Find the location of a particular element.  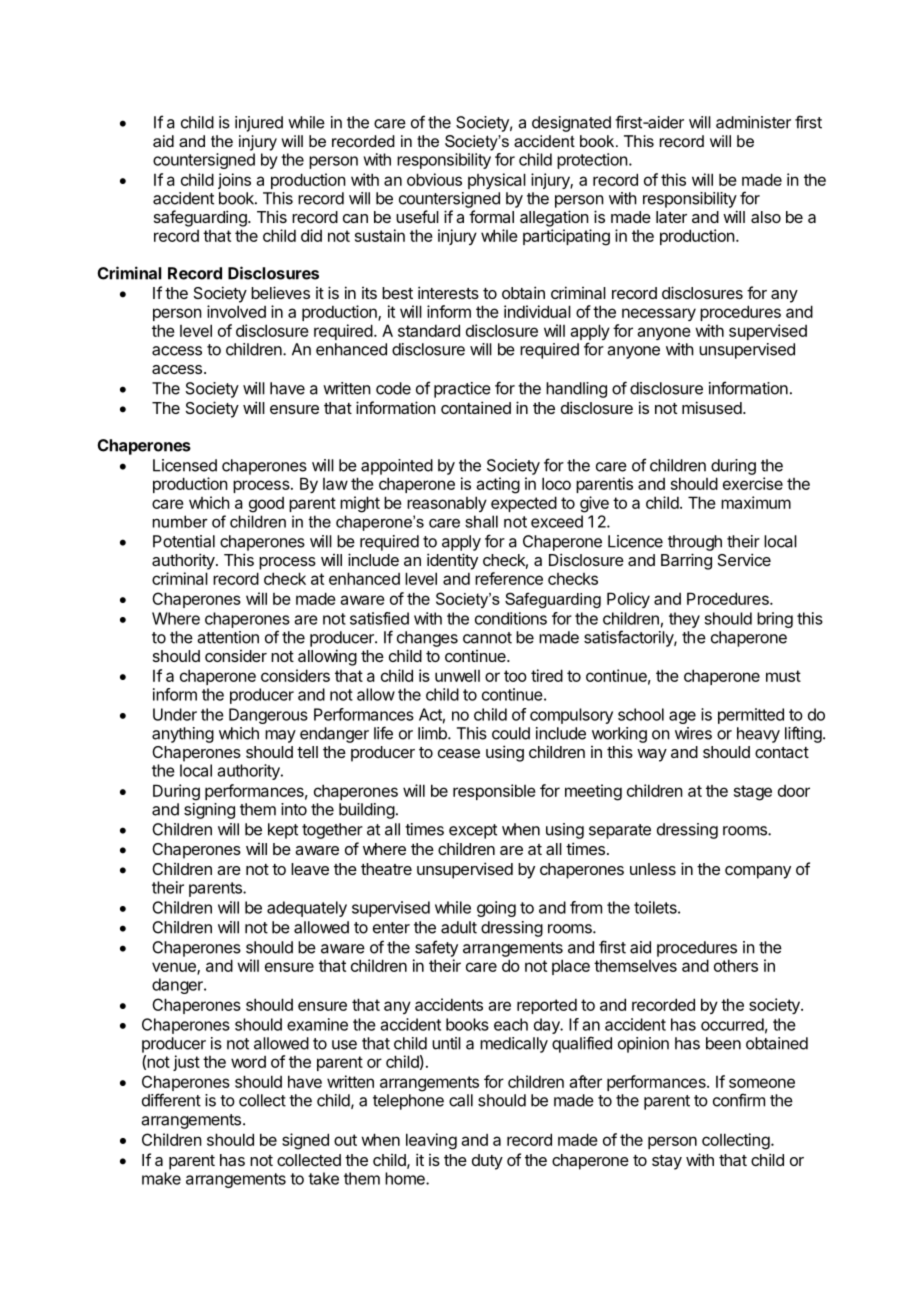

joins is located at coordinates (234, 181).
